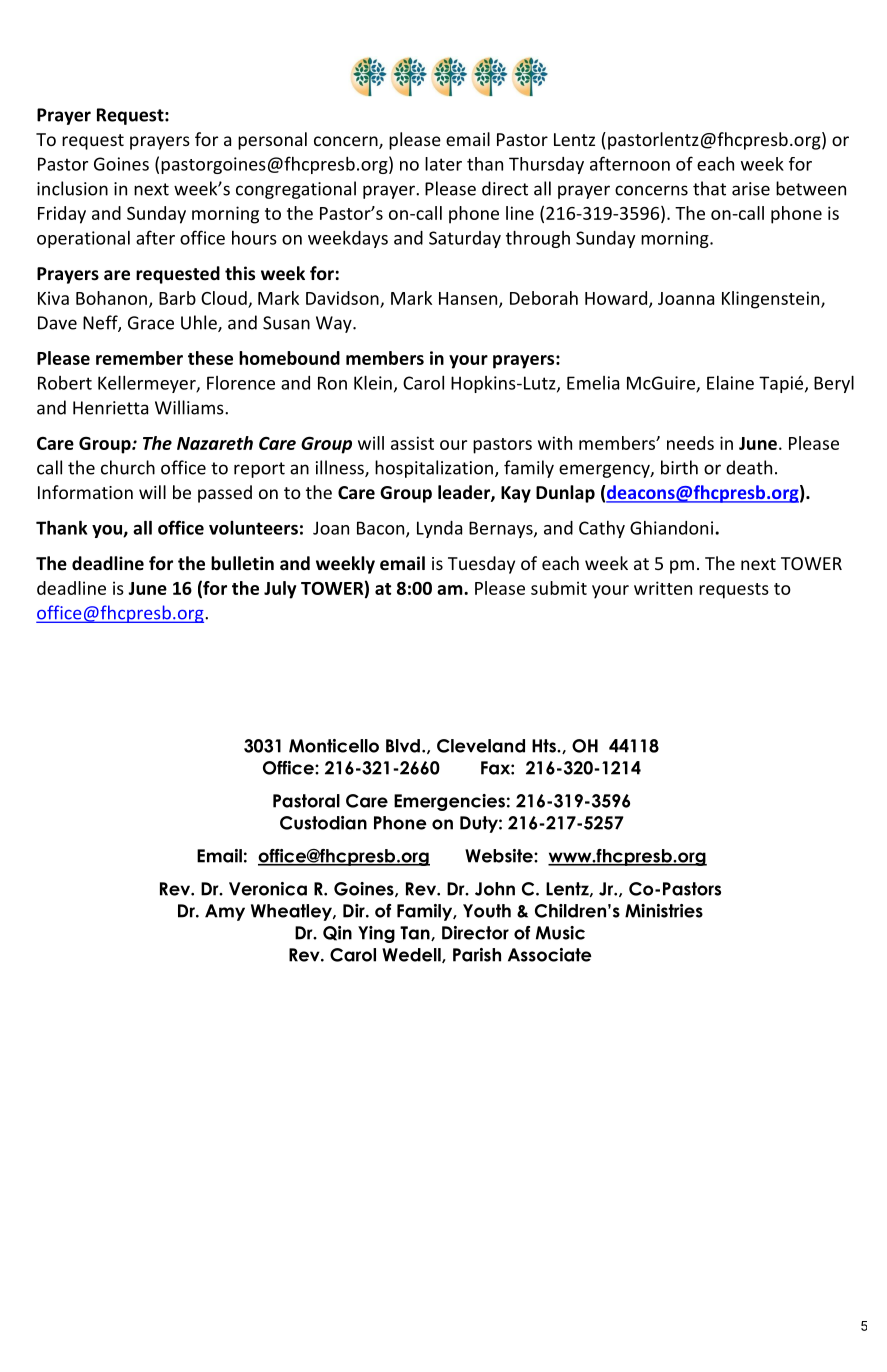 This document has height=1372, width=887. Describe the element at coordinates (225, 912) in the document. I see `Amy` at that location.
